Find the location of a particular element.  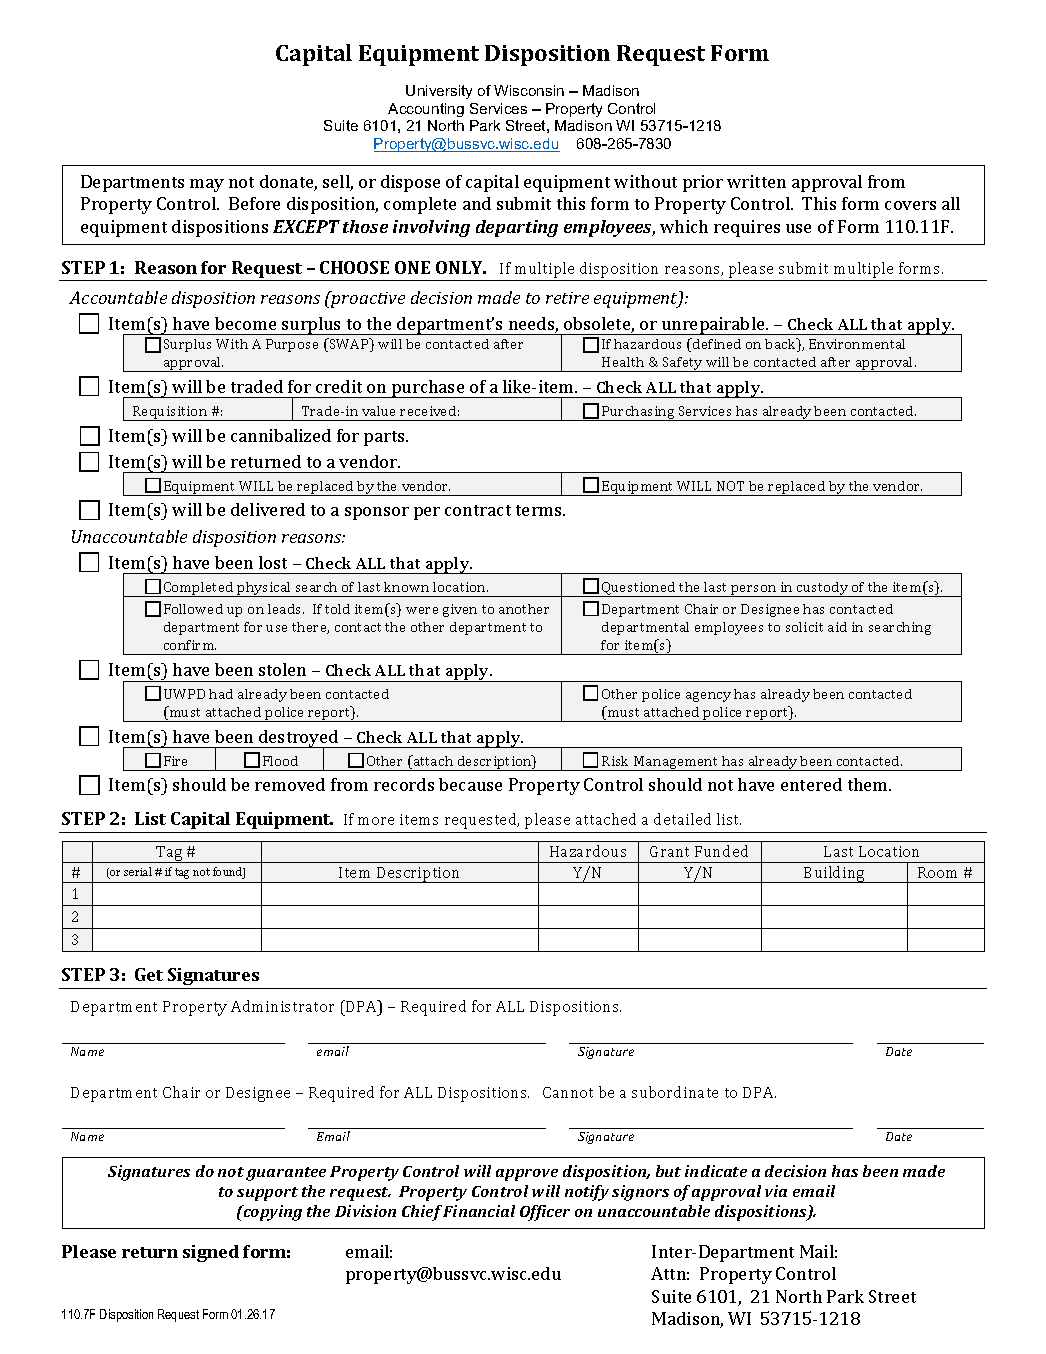

because is located at coordinates (470, 784).
